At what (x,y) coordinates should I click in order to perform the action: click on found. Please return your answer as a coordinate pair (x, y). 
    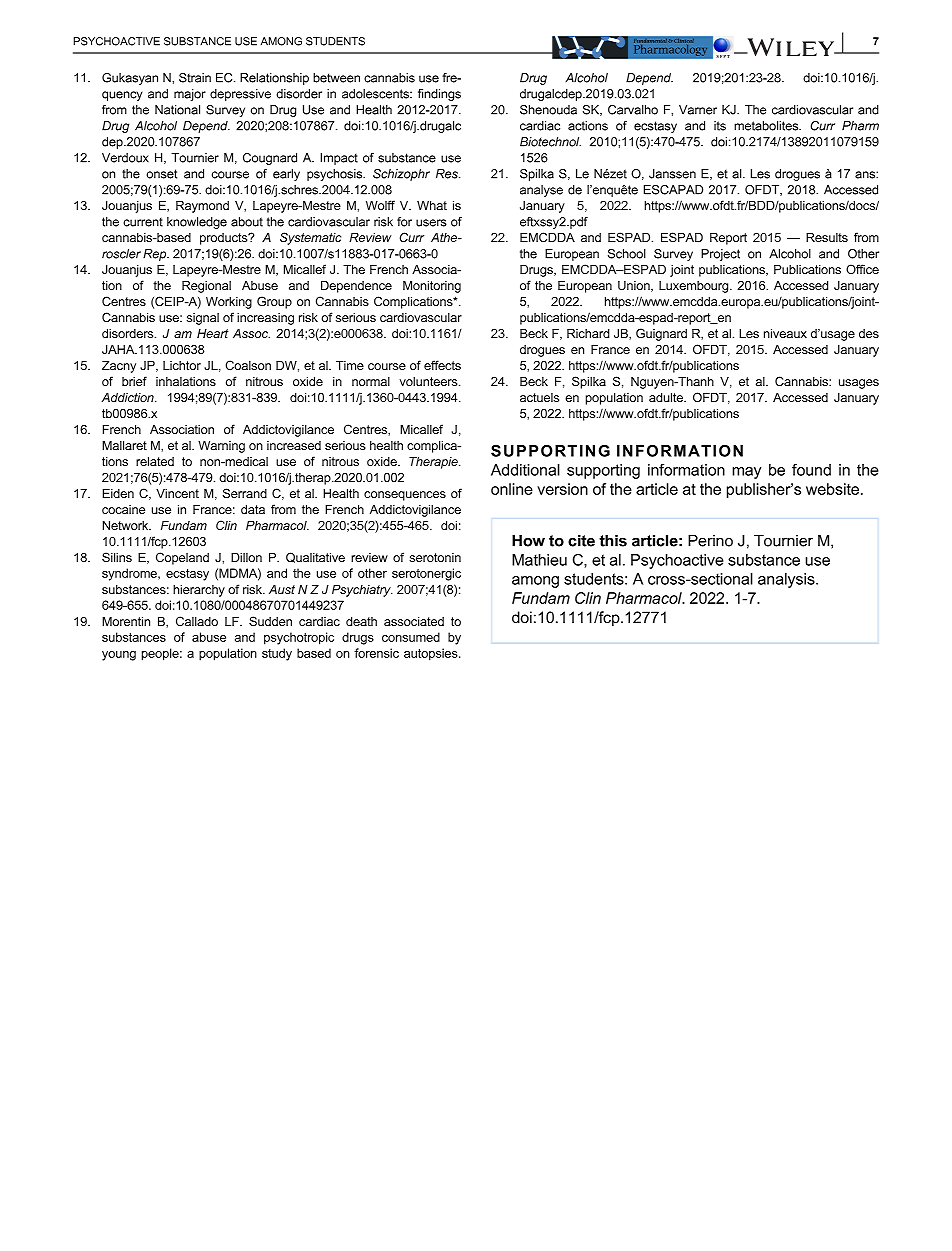
    Looking at the image, I should click on (811, 470).
